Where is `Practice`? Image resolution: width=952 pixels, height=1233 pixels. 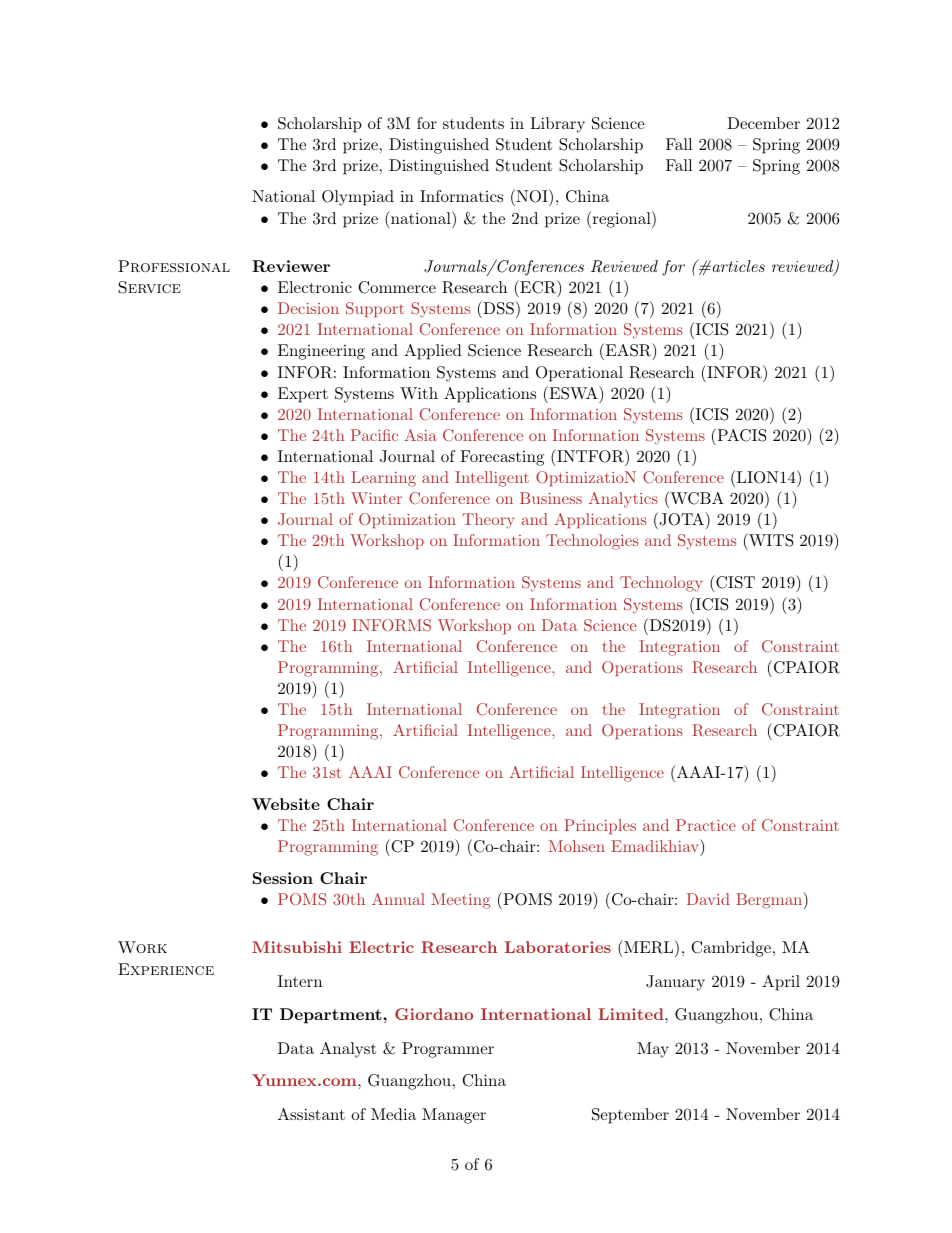
Practice is located at coordinates (706, 825).
